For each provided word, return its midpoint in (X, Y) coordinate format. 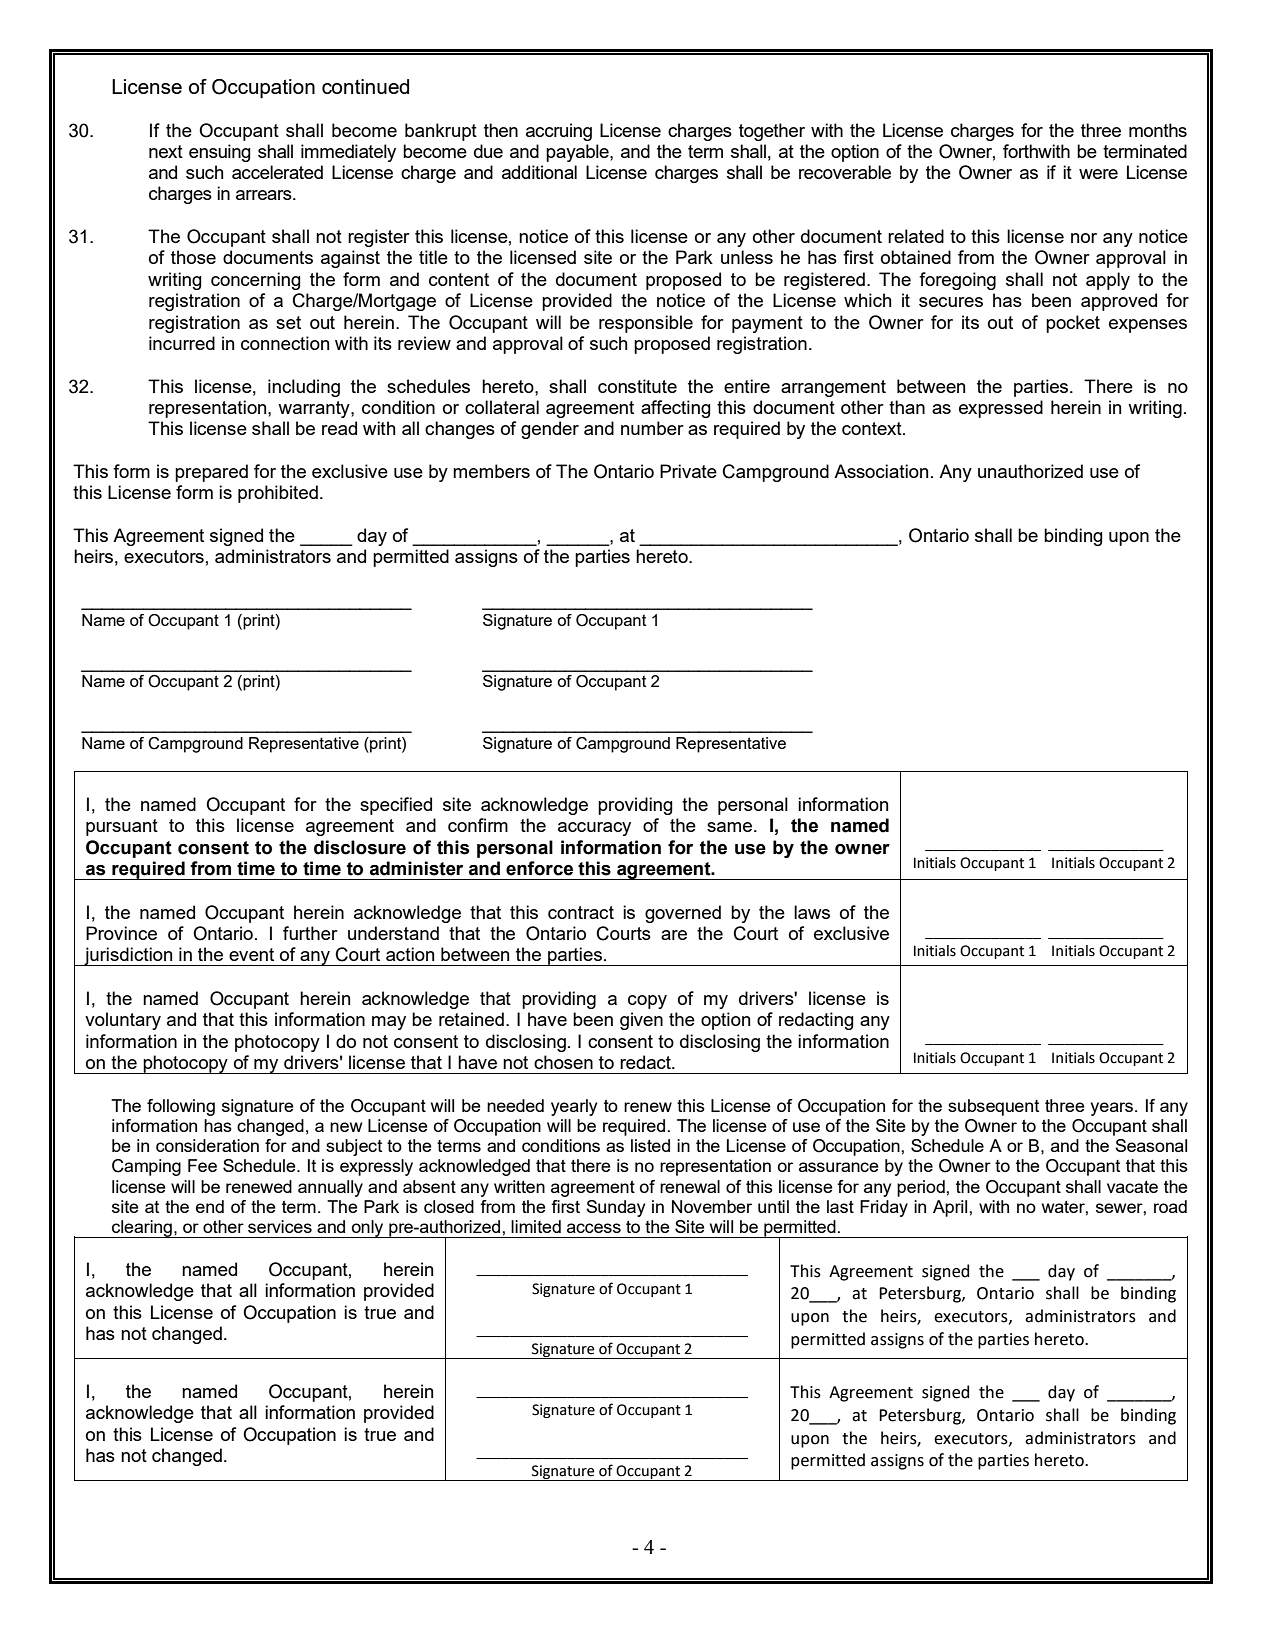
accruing (559, 132)
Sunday (615, 1208)
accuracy (594, 829)
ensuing (220, 153)
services (280, 1226)
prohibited (278, 494)
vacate (1132, 1187)
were (1098, 174)
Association (881, 471)
